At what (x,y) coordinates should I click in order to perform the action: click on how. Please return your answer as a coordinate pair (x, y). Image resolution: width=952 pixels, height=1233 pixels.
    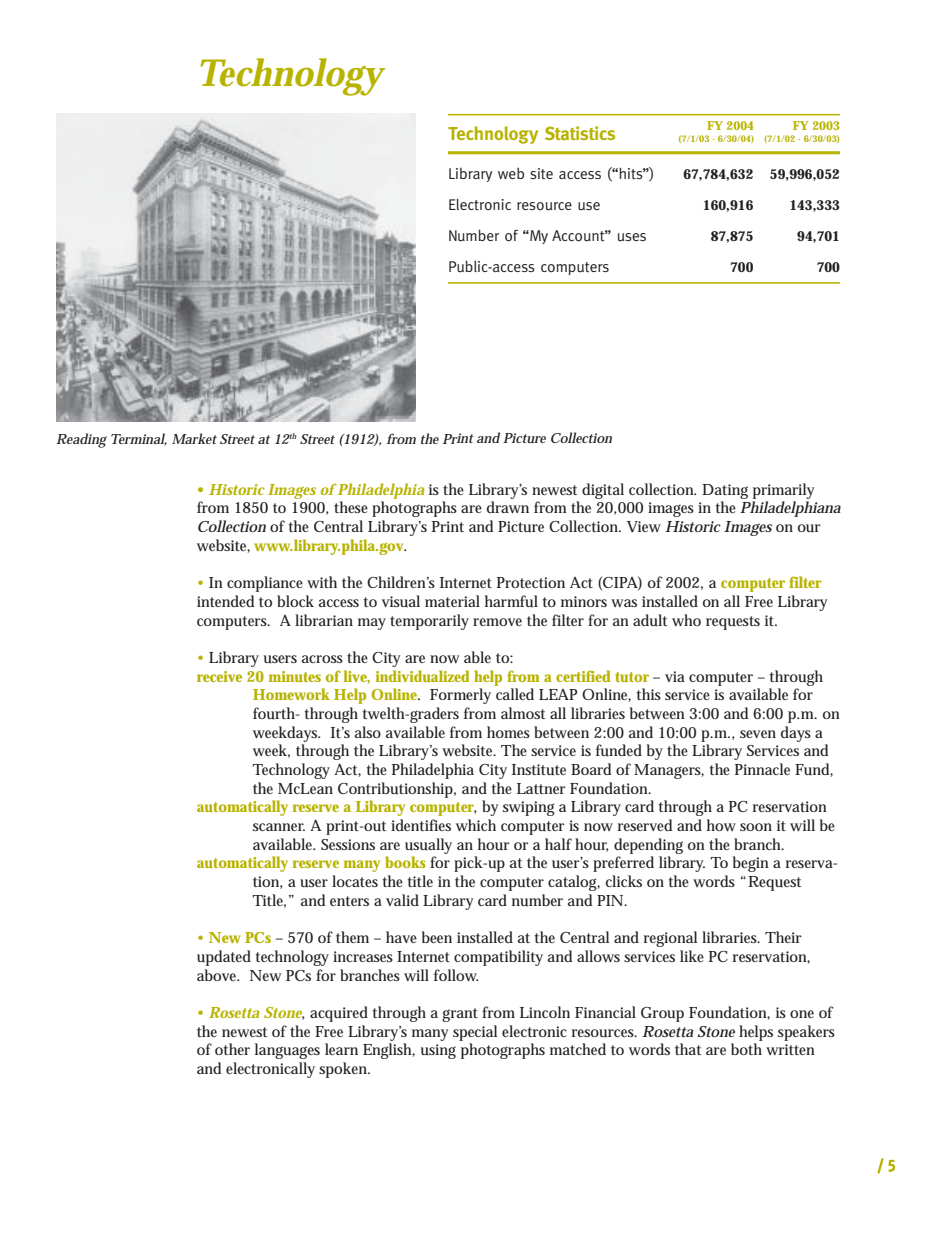
    Looking at the image, I should click on (721, 825).
